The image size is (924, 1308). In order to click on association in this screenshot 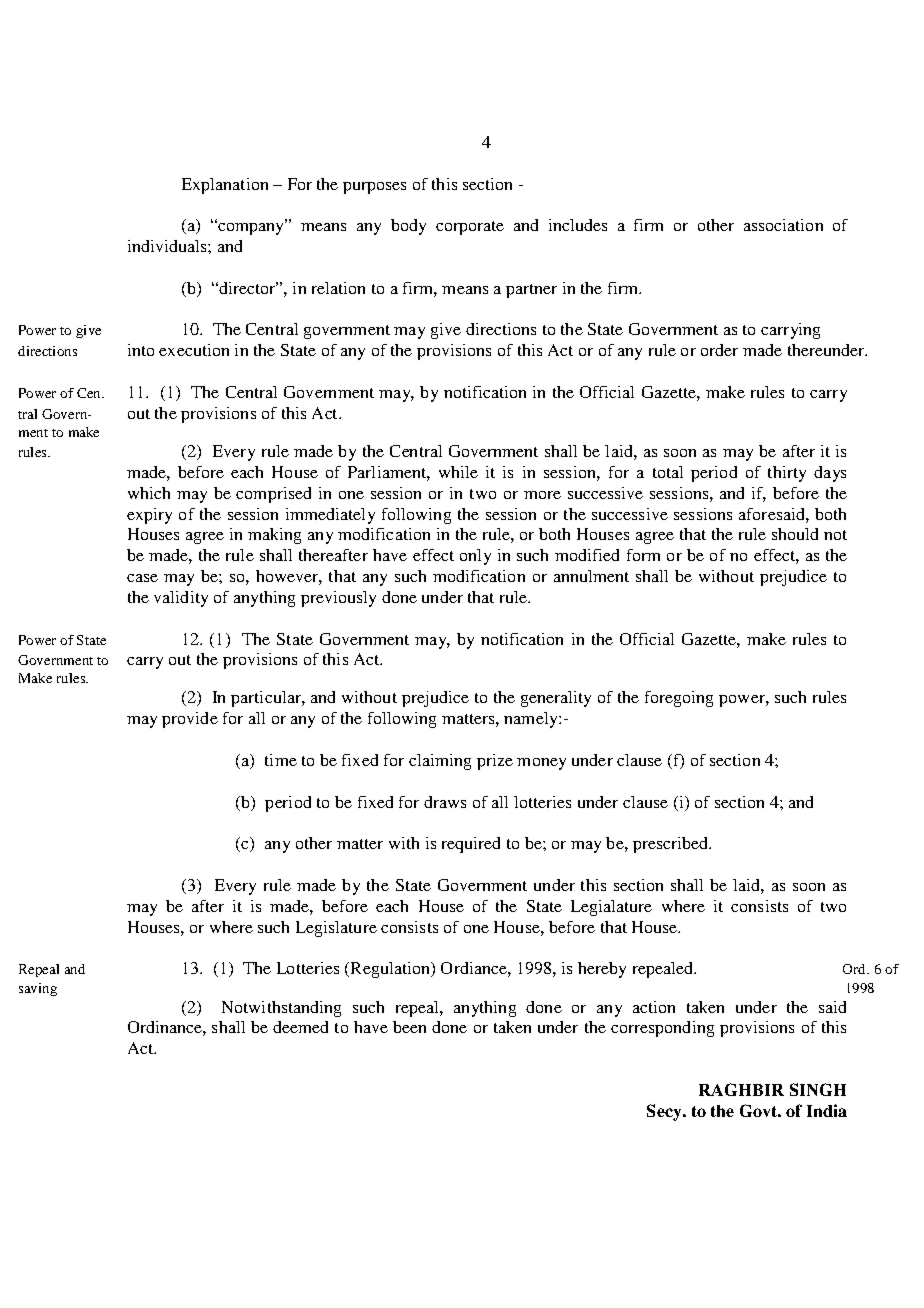, I will do `click(783, 225)`.
